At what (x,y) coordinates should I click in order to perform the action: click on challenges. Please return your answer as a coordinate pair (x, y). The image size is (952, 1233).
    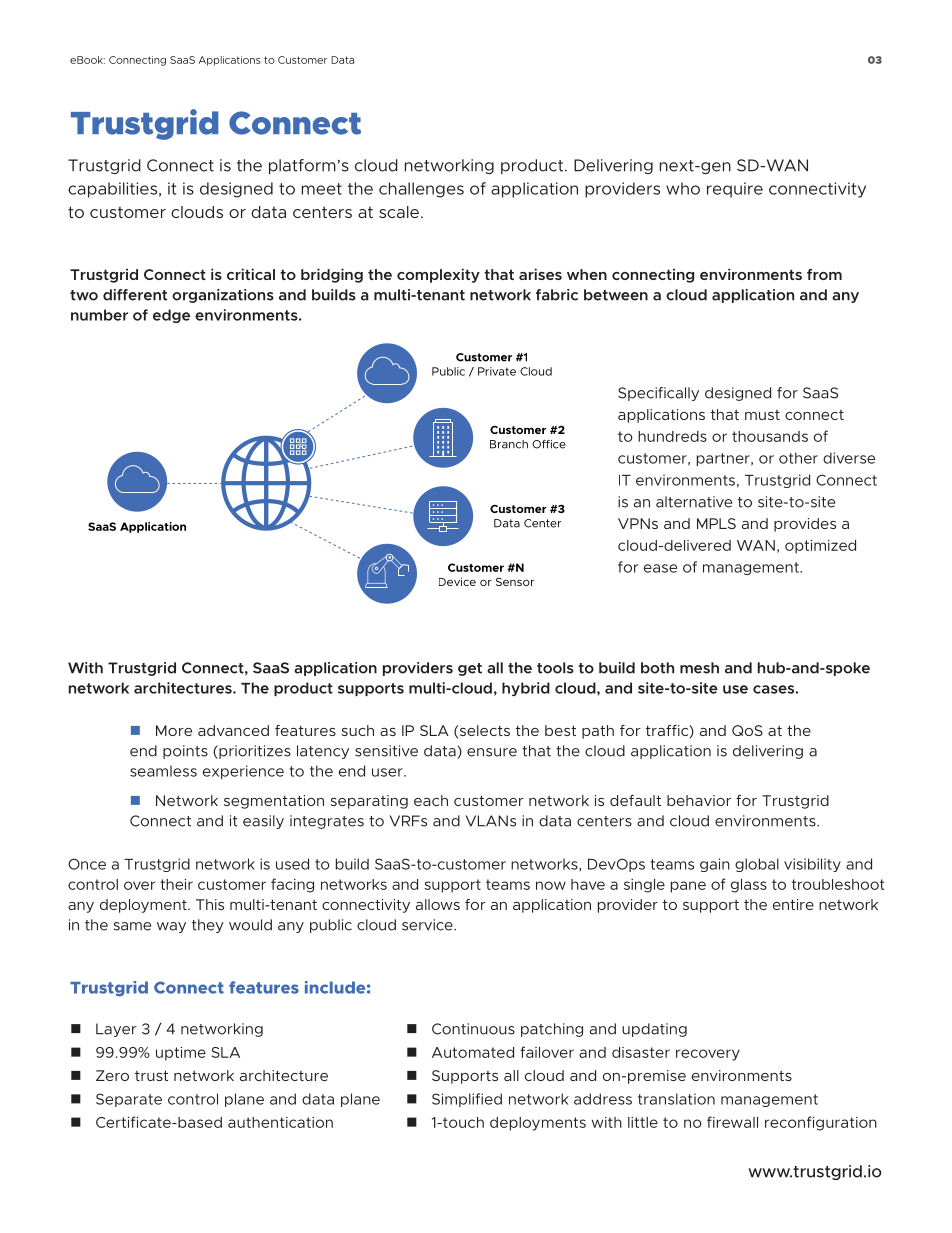
    Looking at the image, I should click on (421, 190).
